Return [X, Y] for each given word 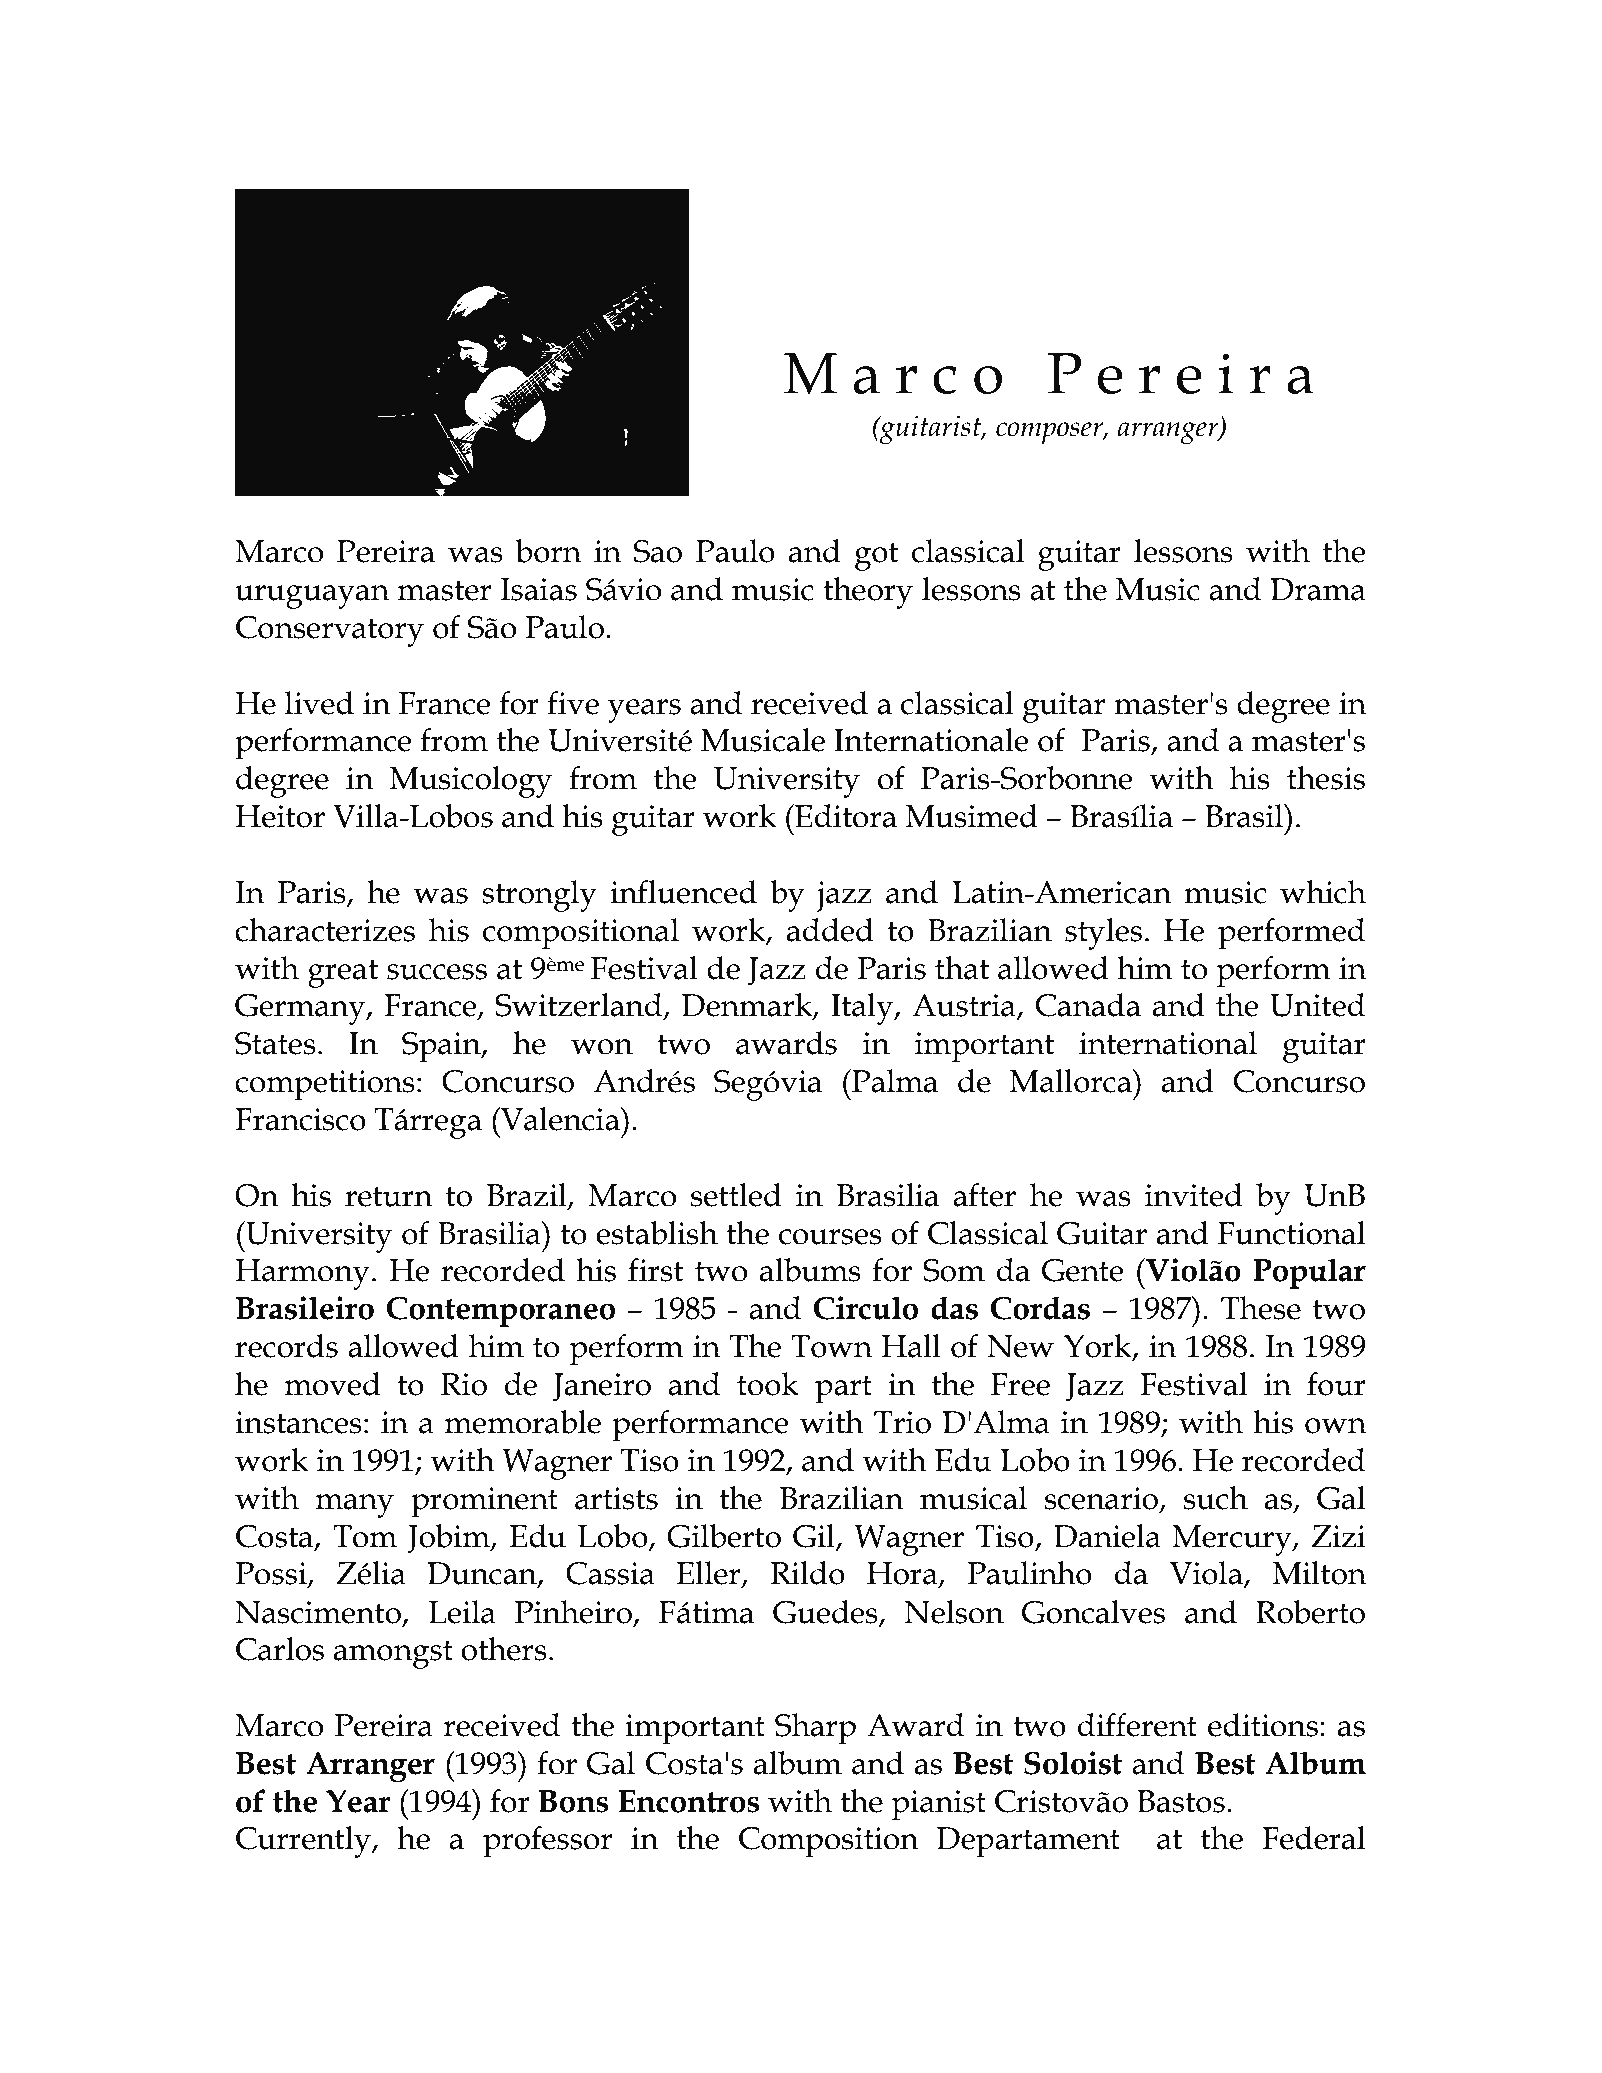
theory [868, 593]
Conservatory [330, 631]
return [389, 1196]
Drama [1318, 589]
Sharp [815, 1729]
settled [736, 1195]
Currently [304, 1842]
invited [1194, 1195]
